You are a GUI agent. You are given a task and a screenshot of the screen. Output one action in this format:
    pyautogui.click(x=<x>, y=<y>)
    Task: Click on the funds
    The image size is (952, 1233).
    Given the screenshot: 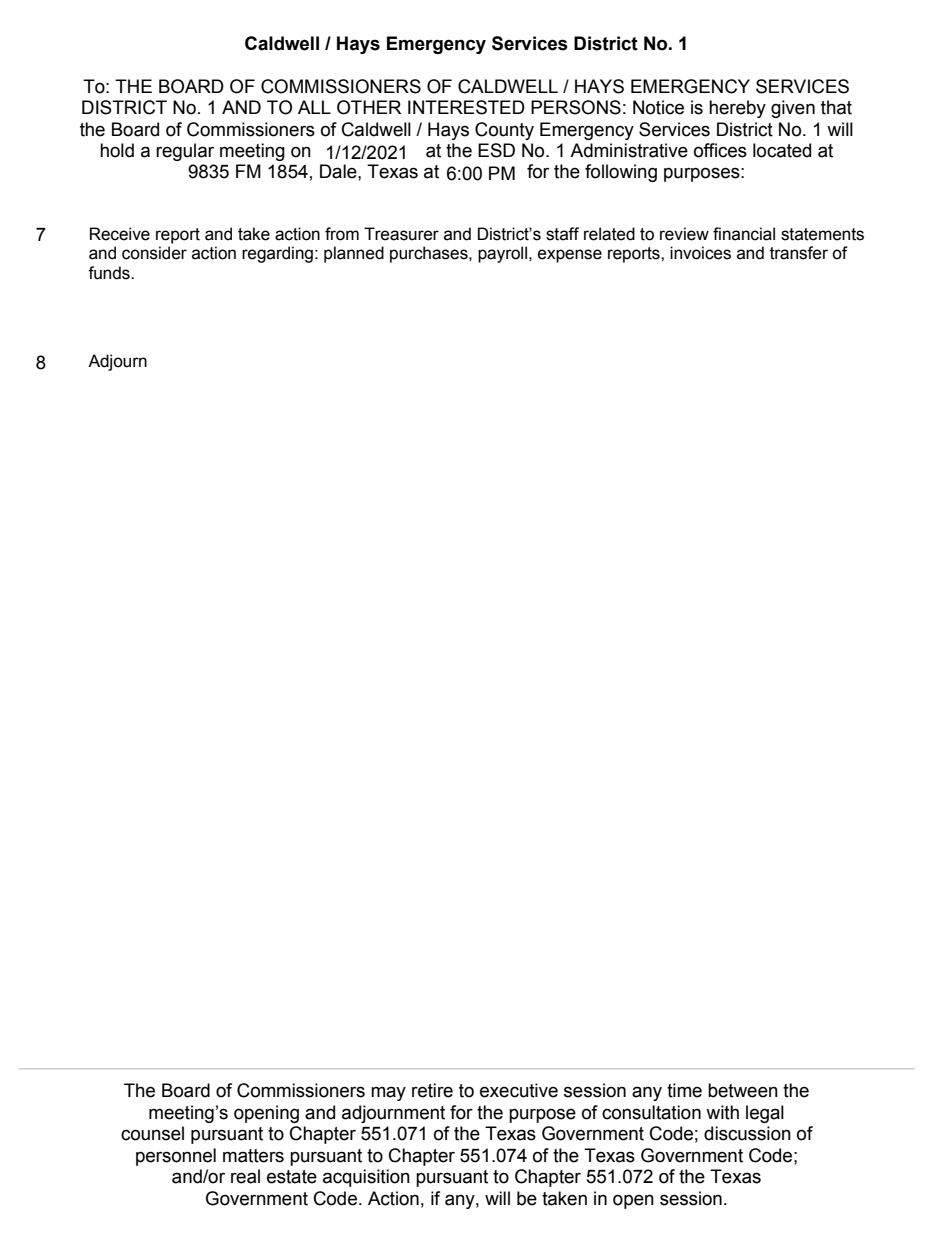 What is the action you would take?
    pyautogui.click(x=110, y=273)
